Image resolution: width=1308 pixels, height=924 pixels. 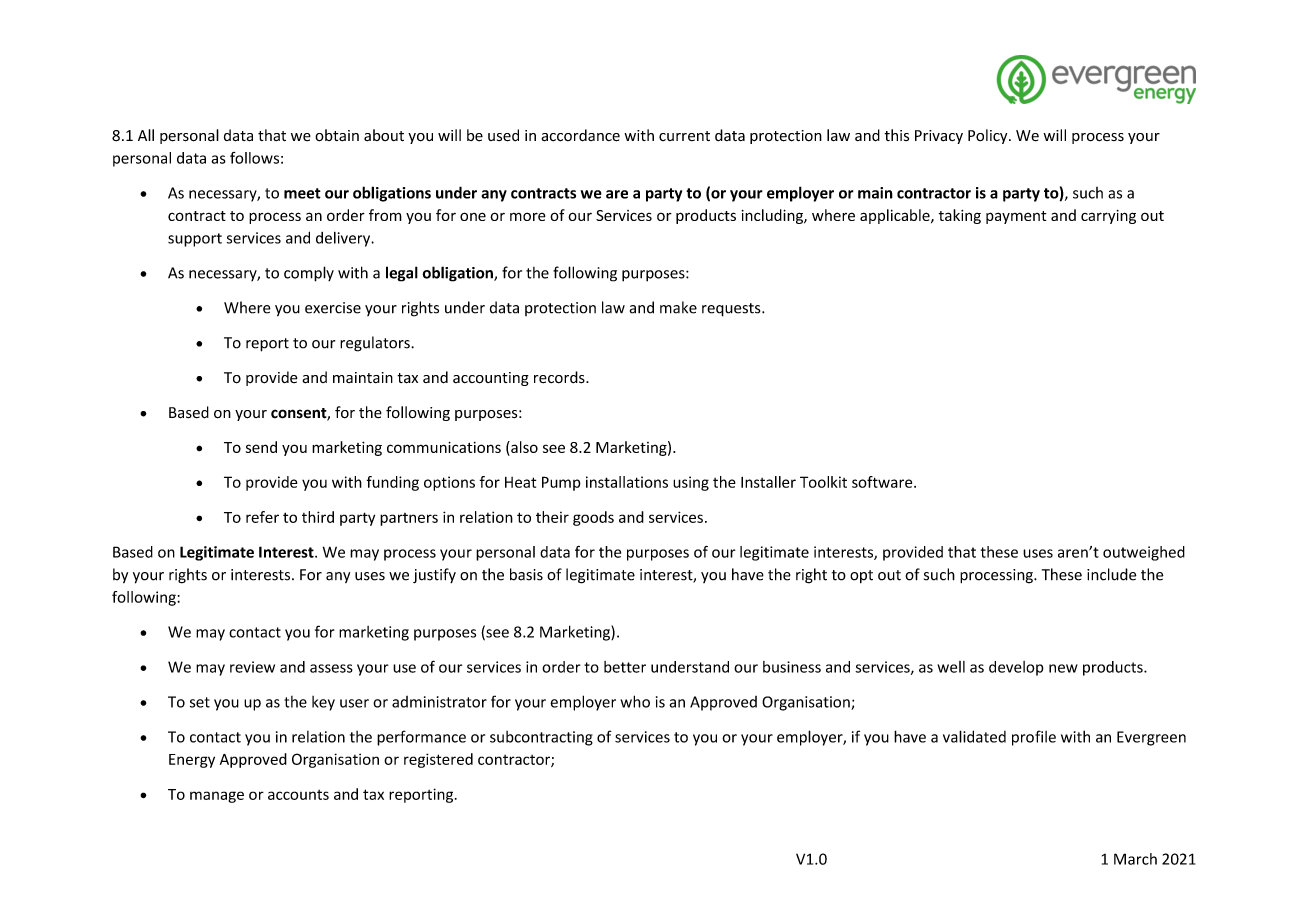 I want to click on Policy, so click(x=989, y=136).
